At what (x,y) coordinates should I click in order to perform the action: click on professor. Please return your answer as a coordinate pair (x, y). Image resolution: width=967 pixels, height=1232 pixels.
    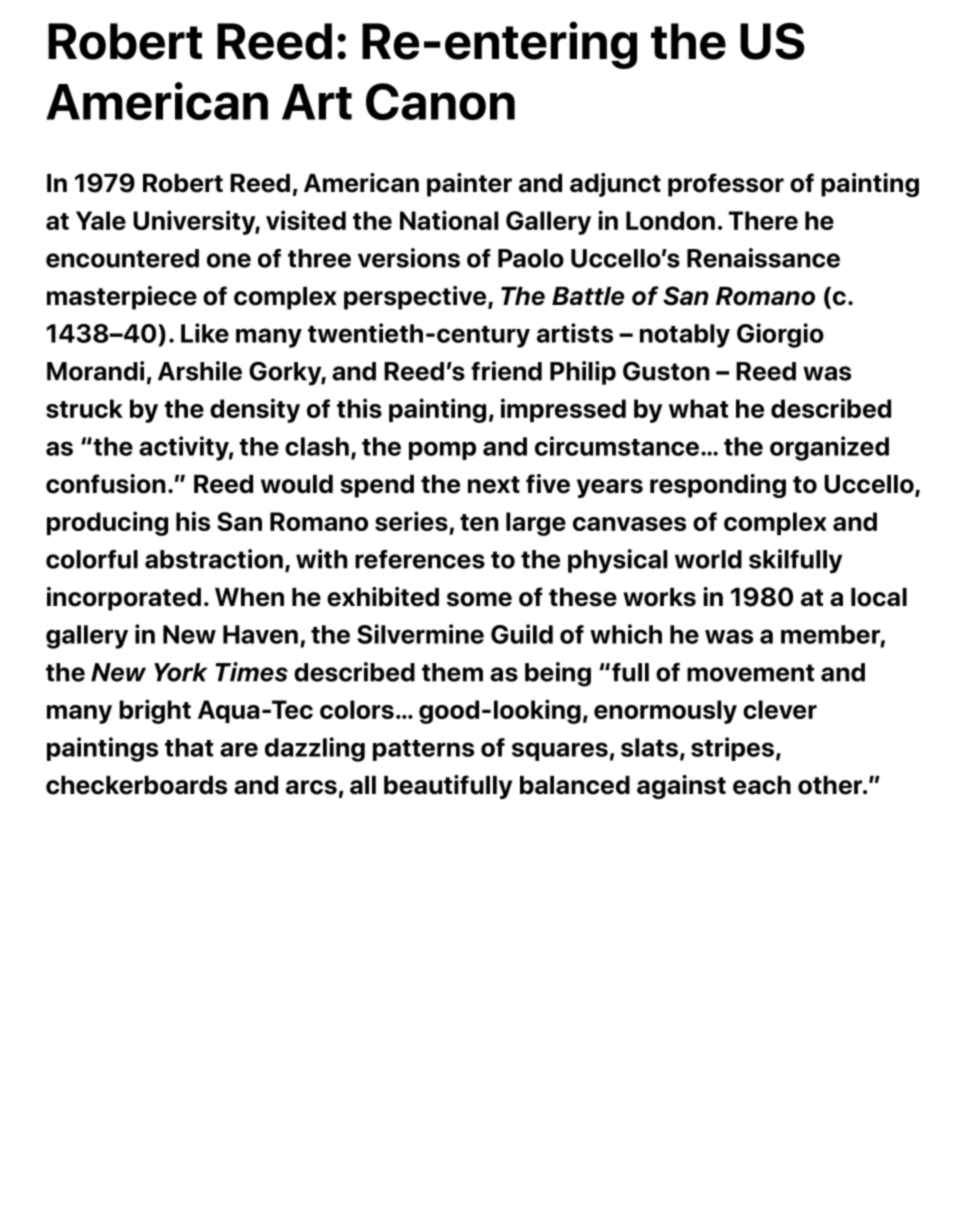
    Looking at the image, I should click on (726, 185).
